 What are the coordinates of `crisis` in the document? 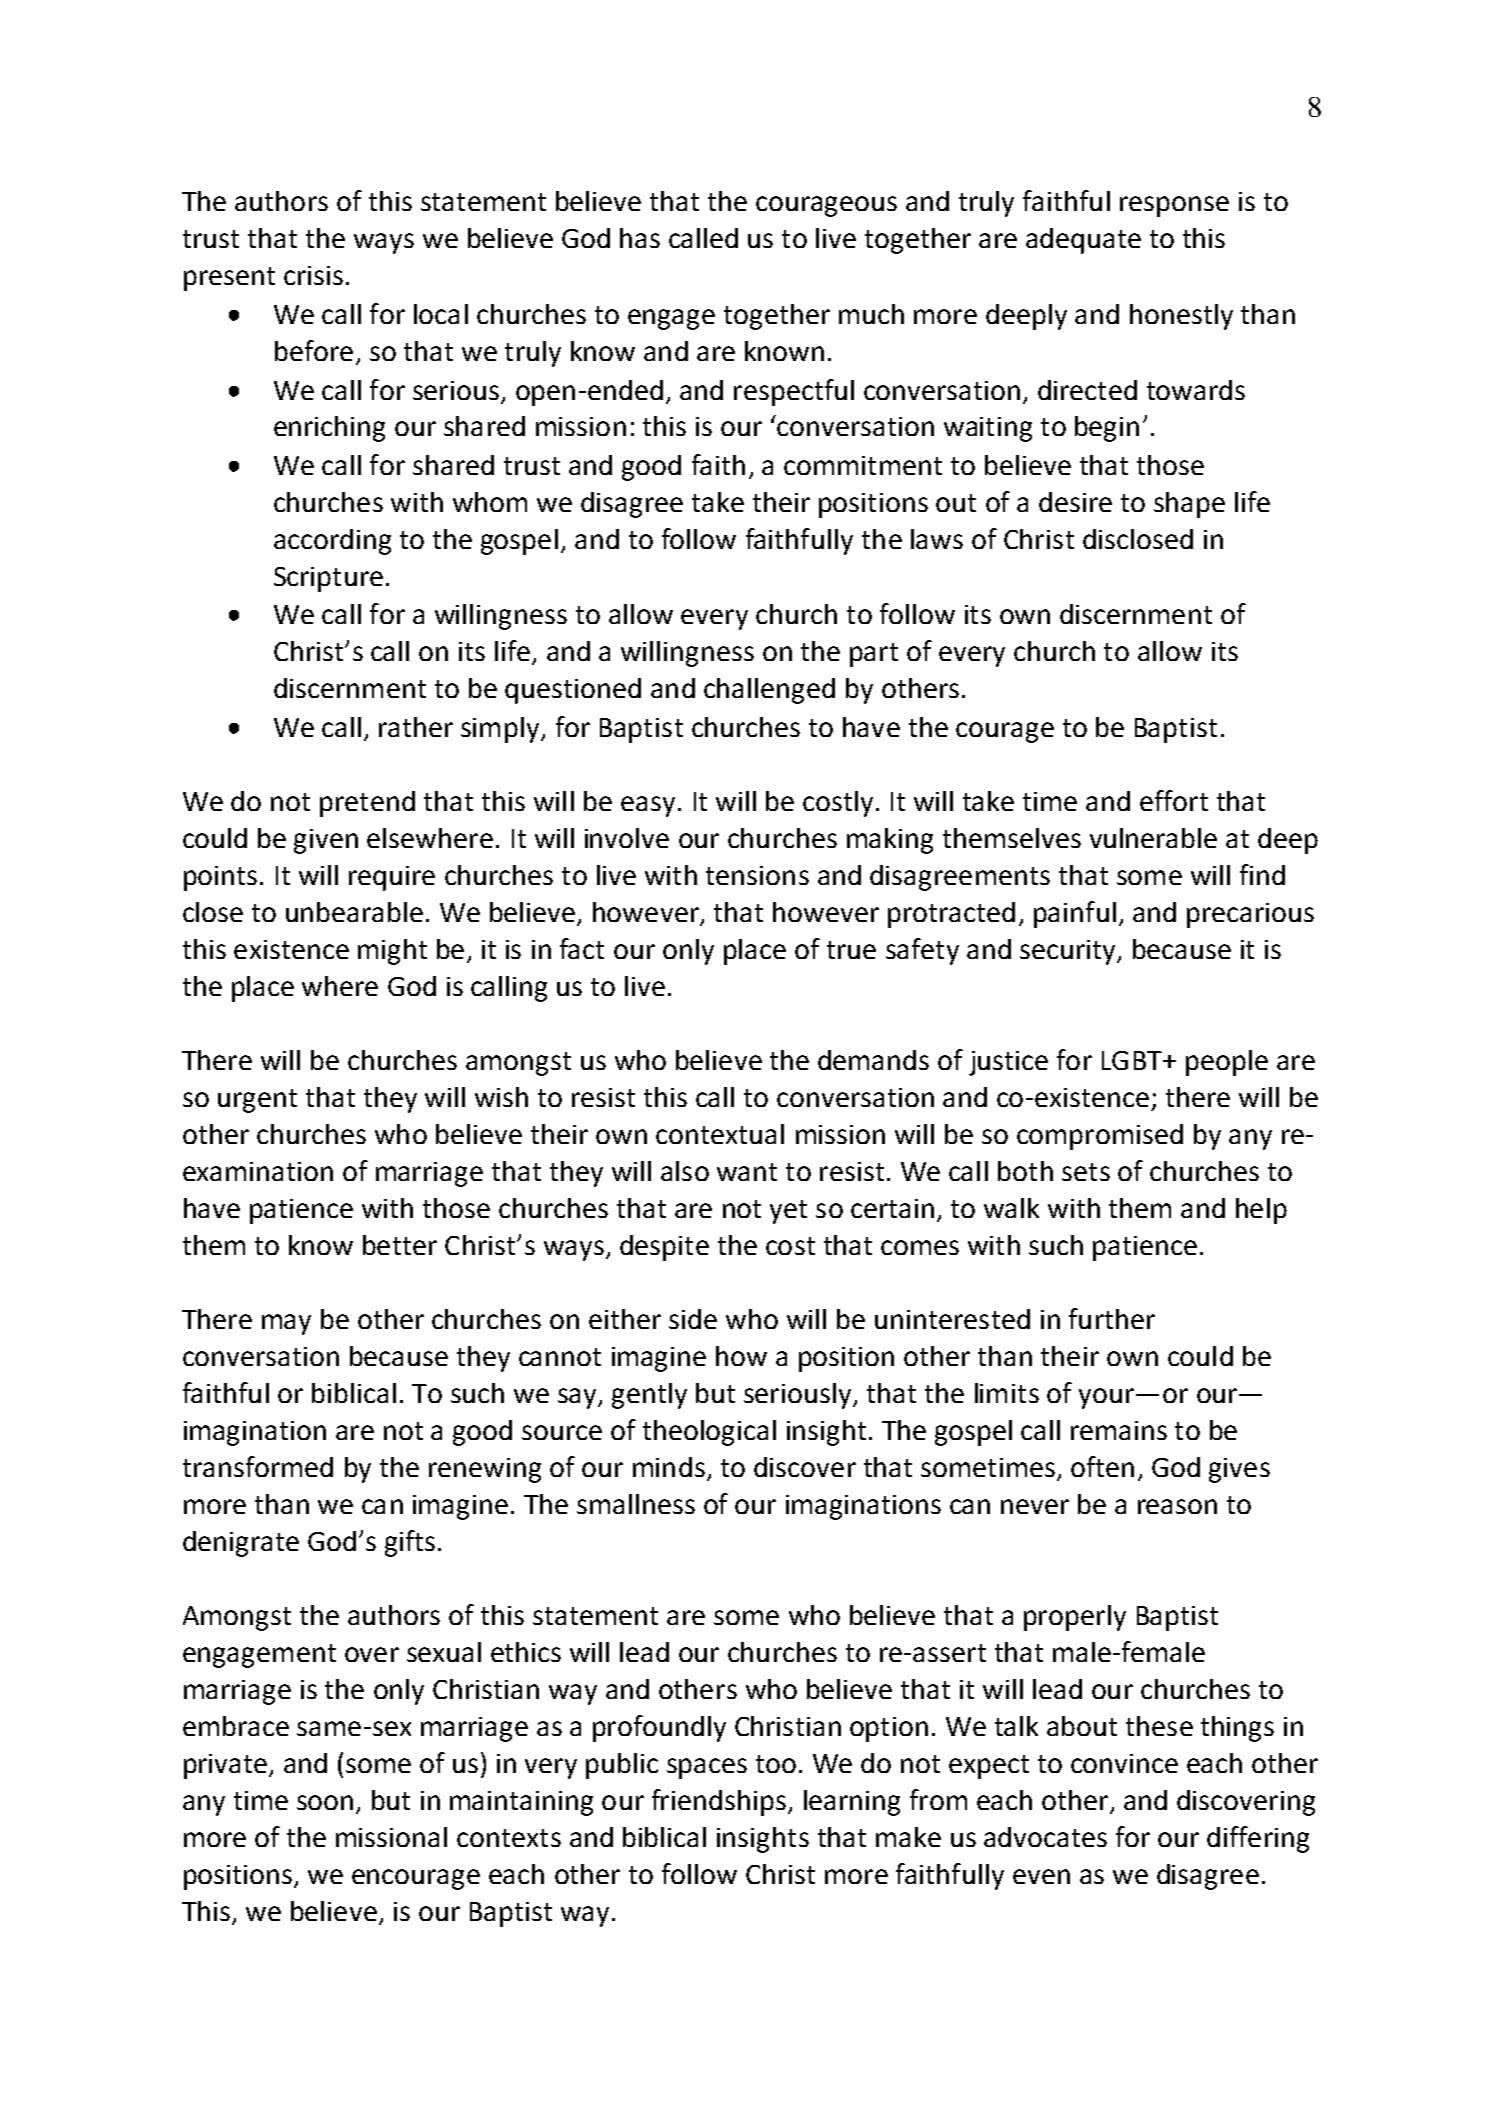 It's located at (313, 275).
